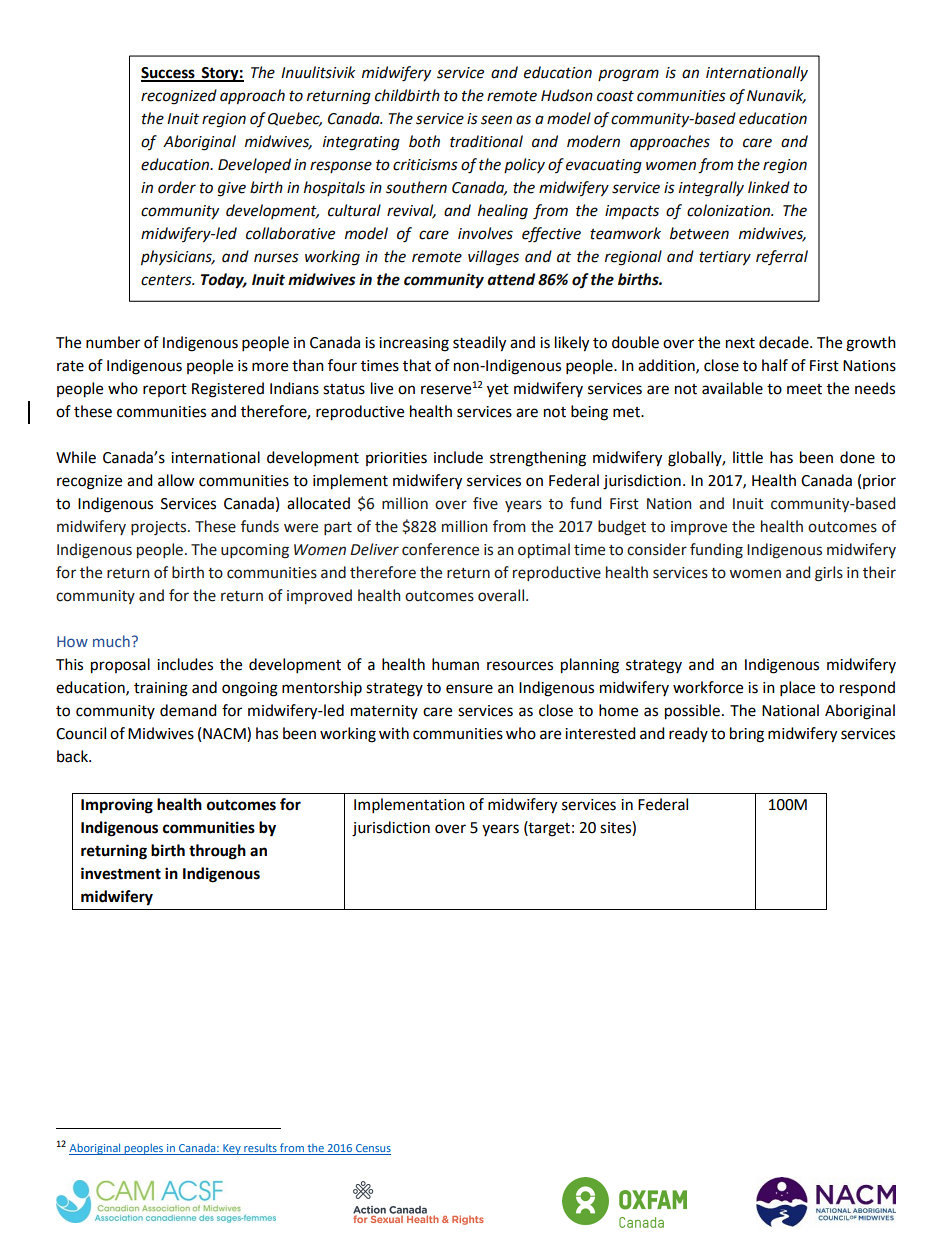  I want to click on decade, so click(785, 342).
